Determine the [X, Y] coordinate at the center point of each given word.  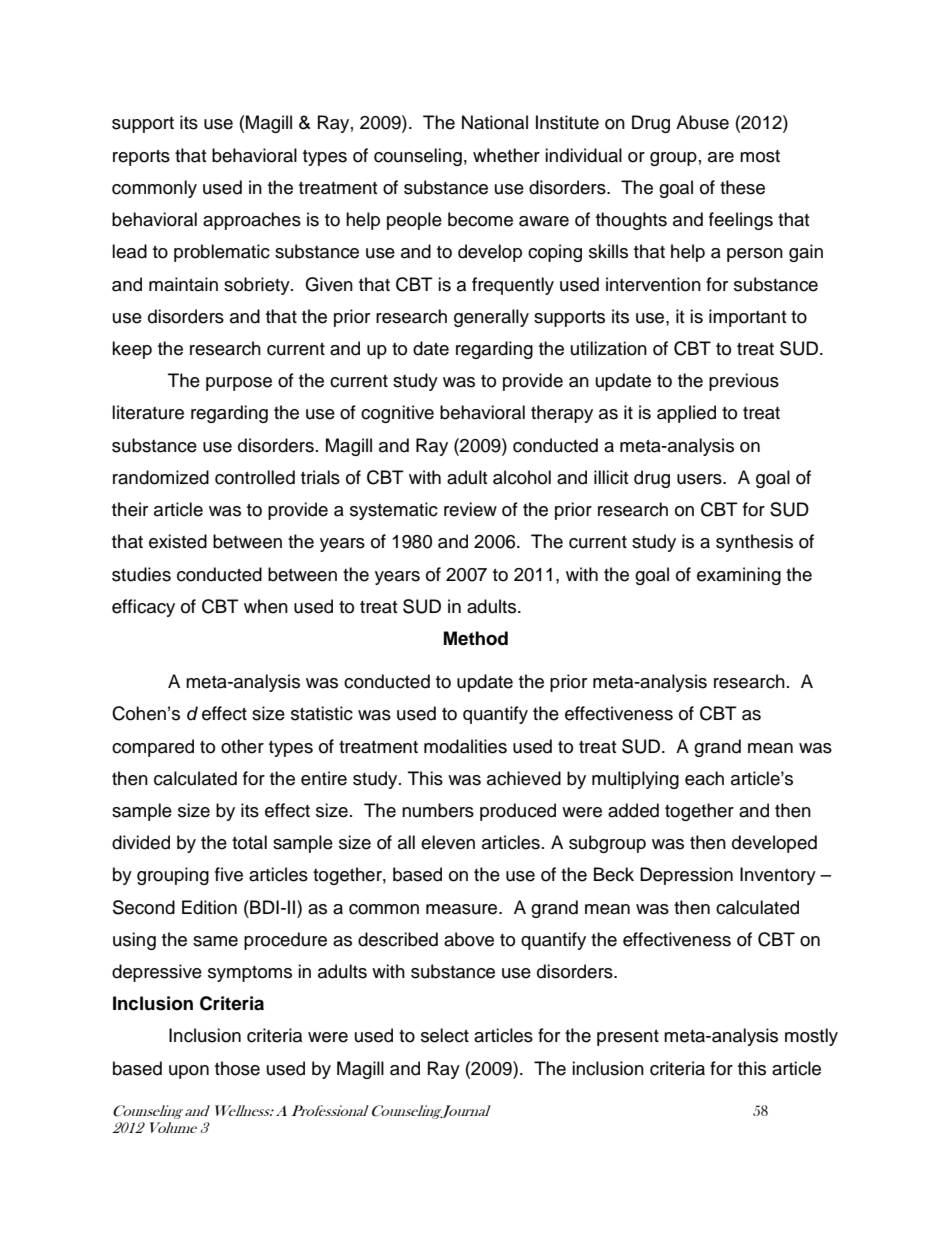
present [628, 1038]
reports [141, 158]
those [237, 1068]
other [242, 746]
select [445, 1035]
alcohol [522, 477]
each [704, 778]
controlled [255, 477]
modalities [465, 746]
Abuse [702, 122]
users [700, 479]
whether [506, 155]
